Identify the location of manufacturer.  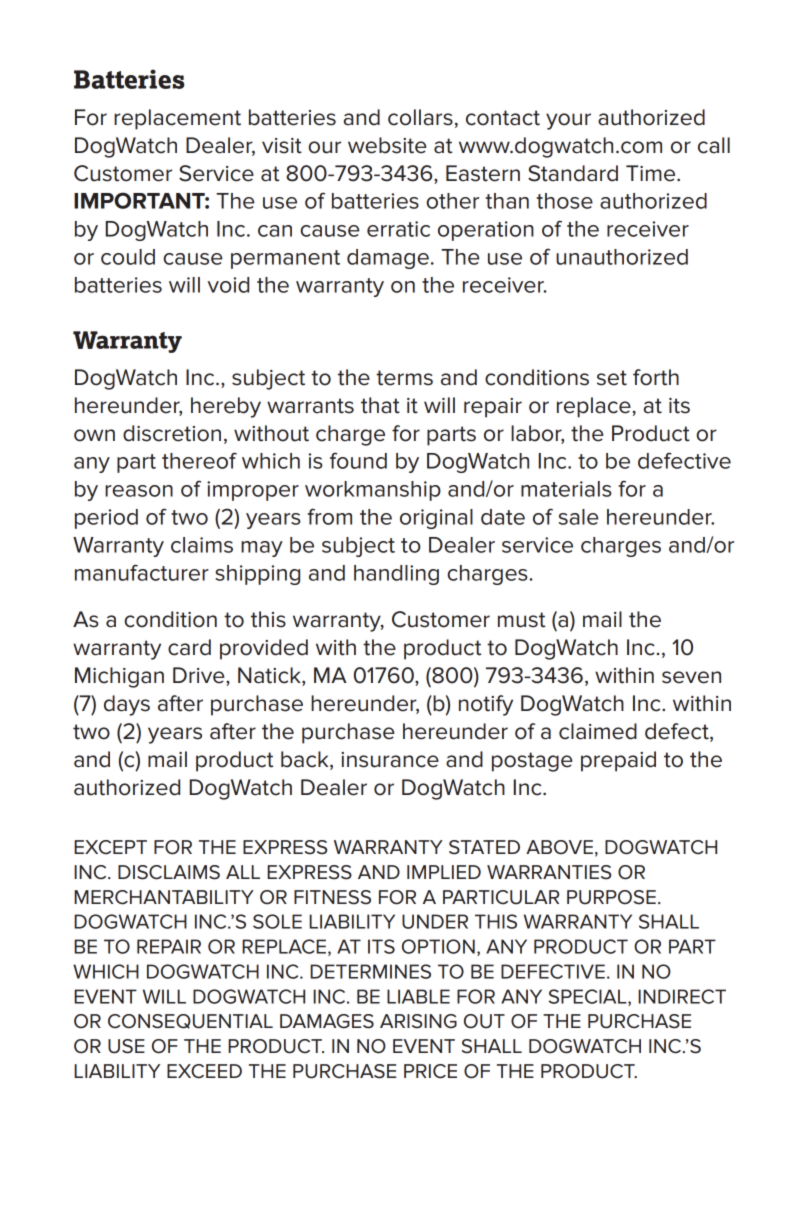
(142, 572).
